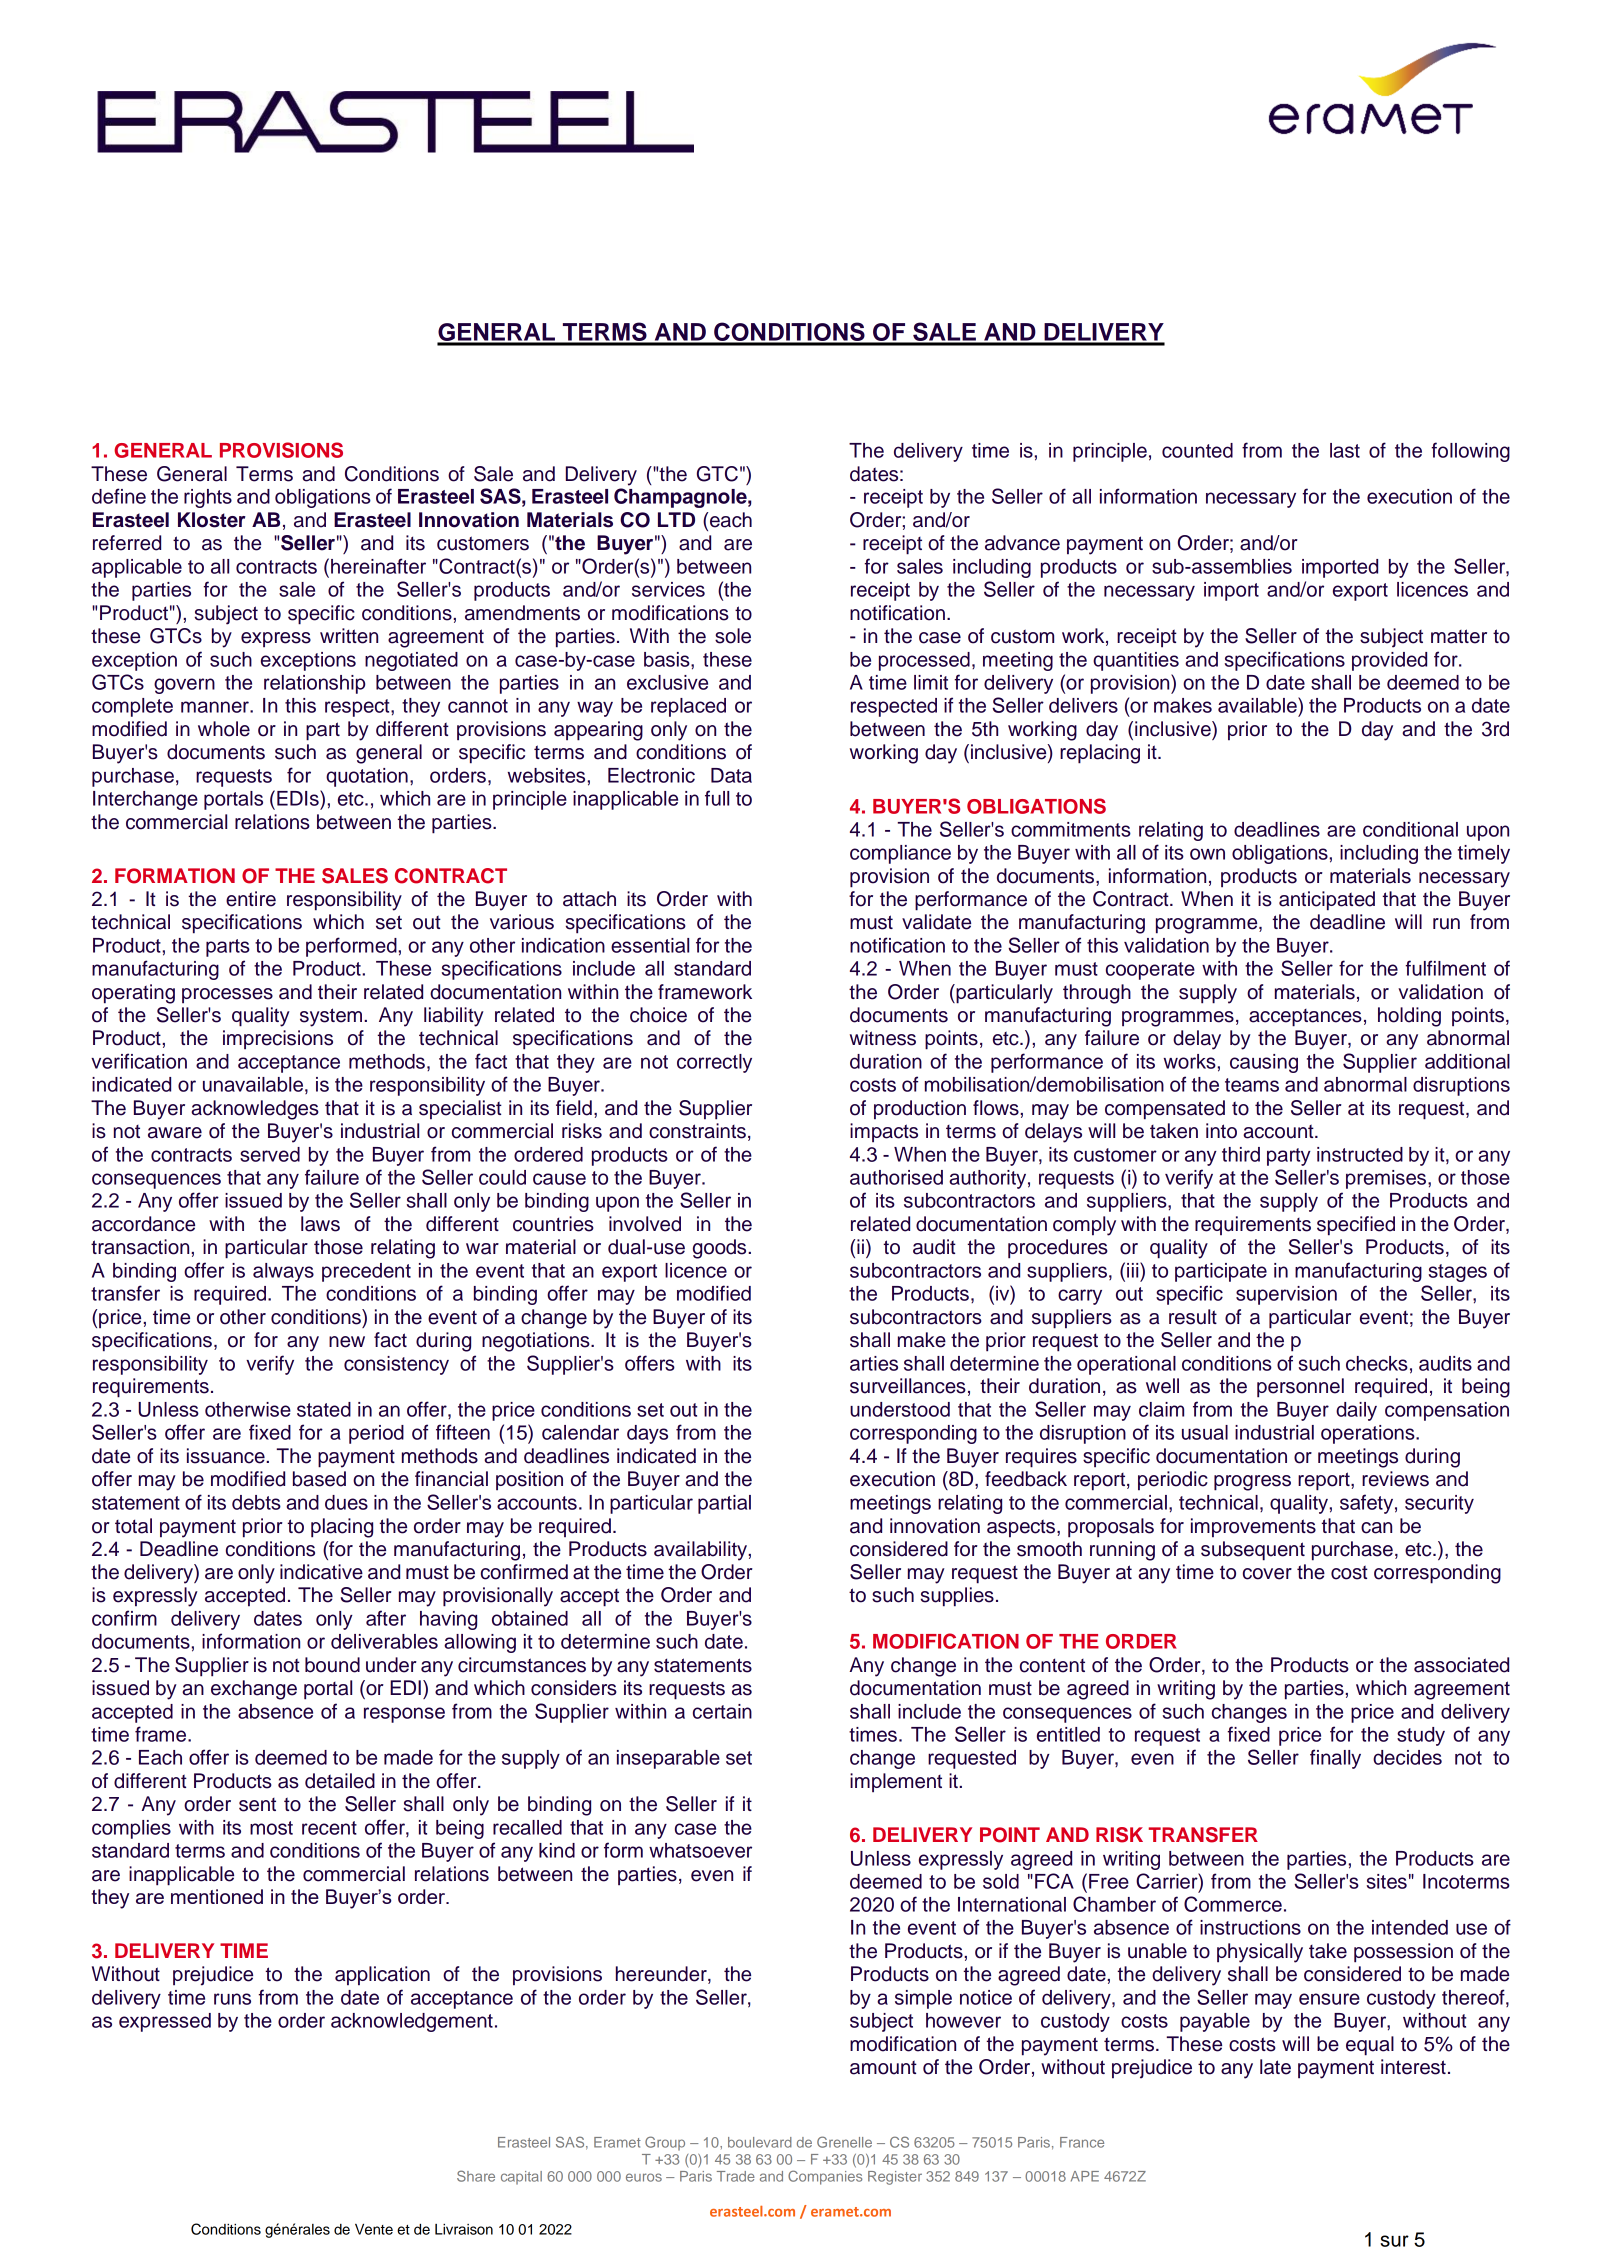  I want to click on finally, so click(1335, 1759).
